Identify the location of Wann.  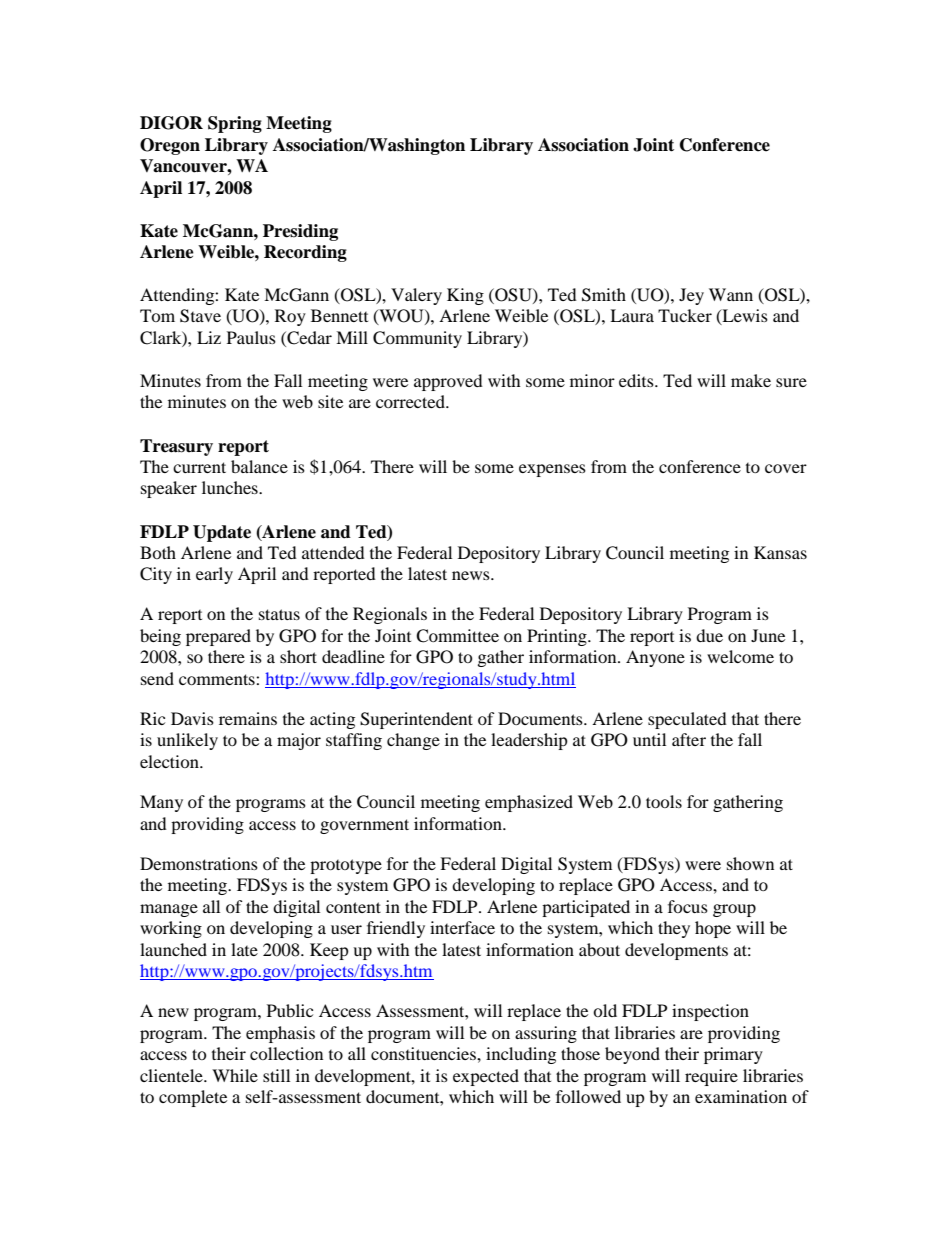
(731, 294).
